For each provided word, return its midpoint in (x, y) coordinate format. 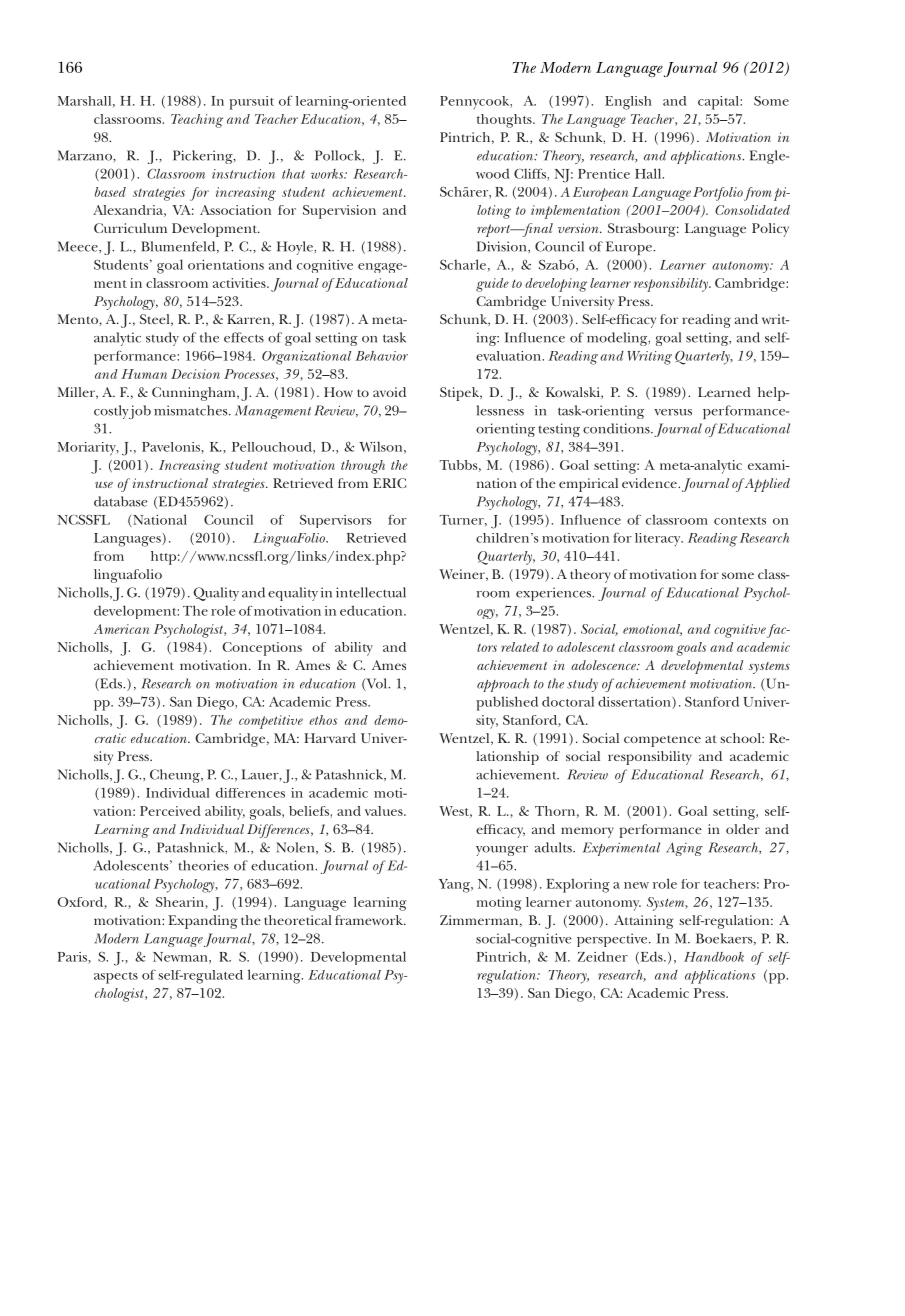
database (120, 501)
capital (719, 103)
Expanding (203, 922)
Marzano (86, 155)
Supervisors (335, 521)
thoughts (505, 121)
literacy (659, 539)
